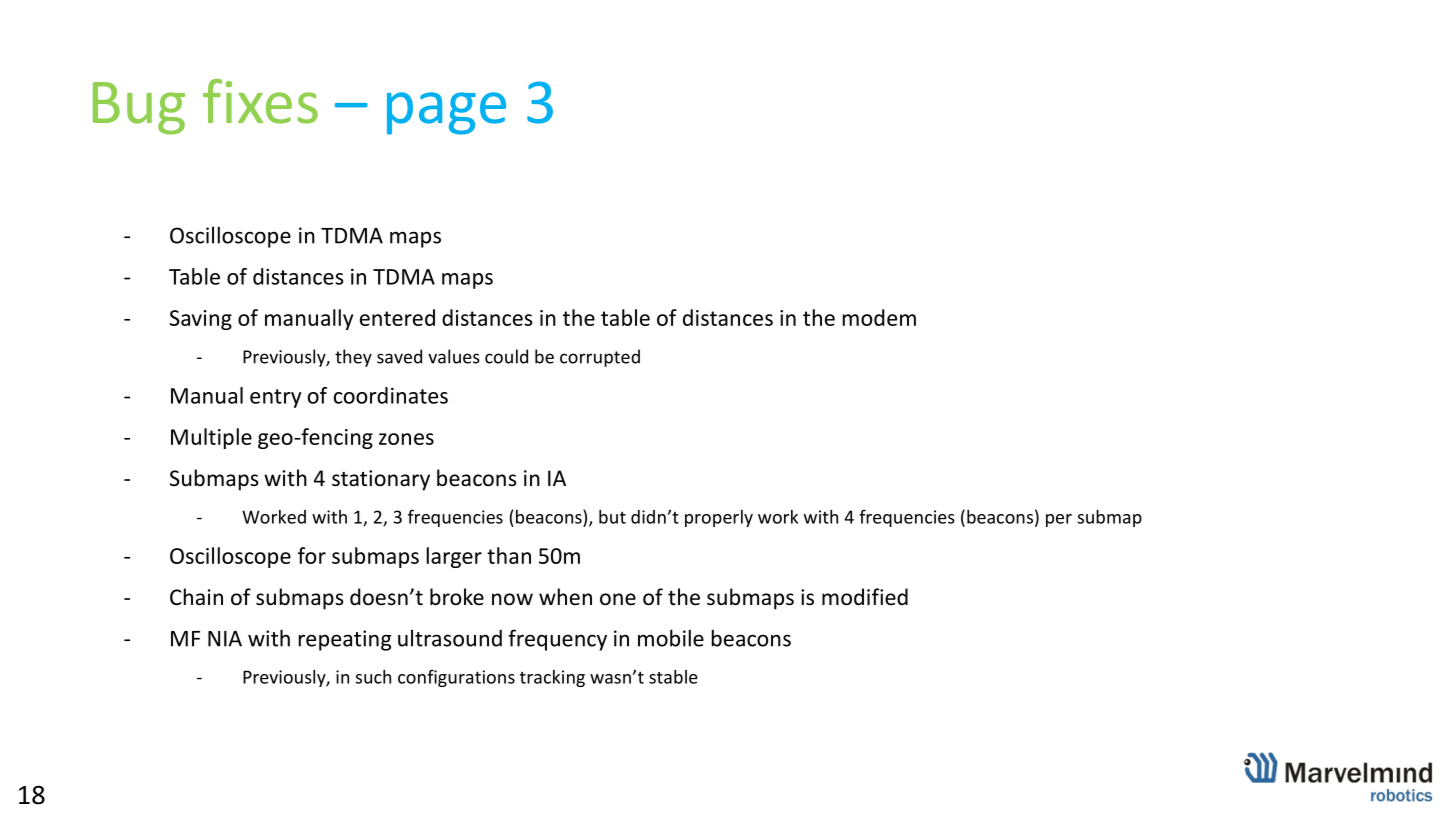 This image has width=1456, height=819. What do you see at coordinates (719, 518) in the image?
I see `properly` at bounding box center [719, 518].
